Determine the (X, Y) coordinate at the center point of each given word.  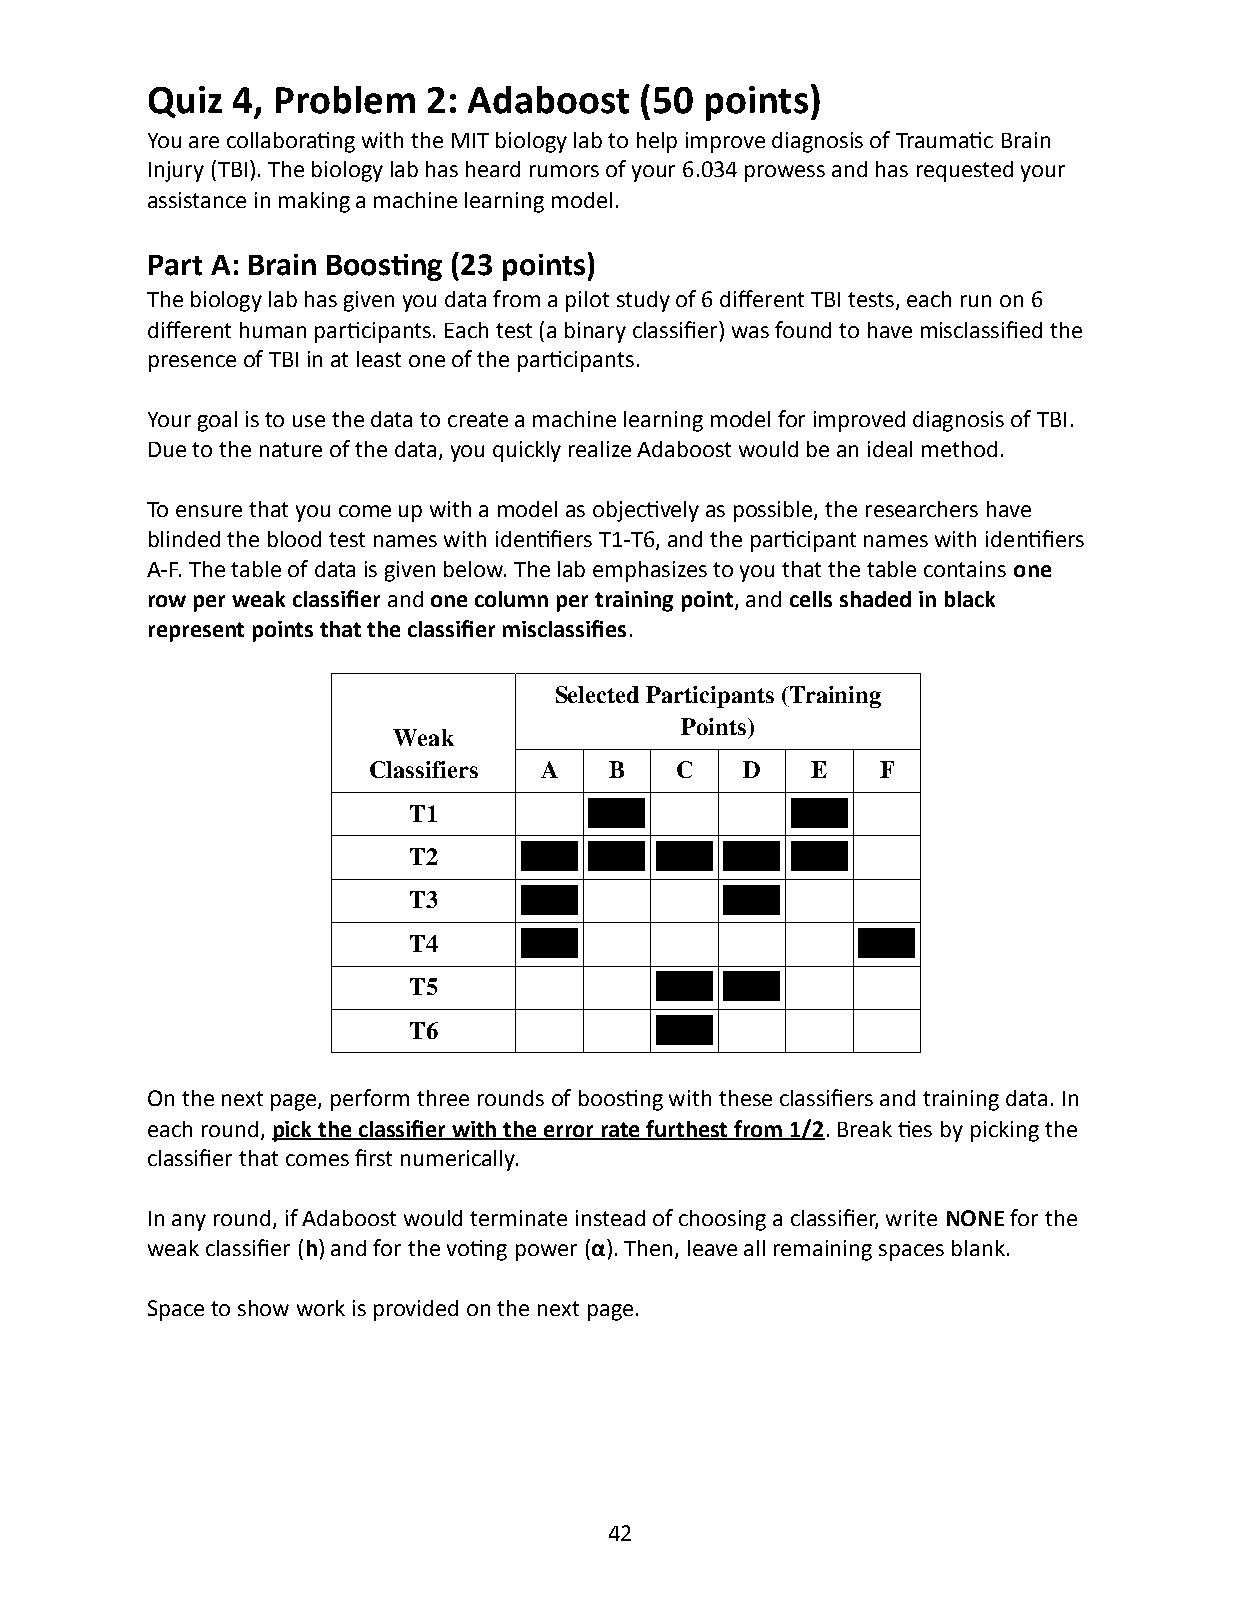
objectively (646, 511)
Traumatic (944, 140)
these (745, 1098)
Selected (597, 694)
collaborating (291, 142)
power (546, 1252)
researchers (922, 509)
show (263, 1308)
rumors (564, 171)
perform (370, 1100)
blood (294, 539)
